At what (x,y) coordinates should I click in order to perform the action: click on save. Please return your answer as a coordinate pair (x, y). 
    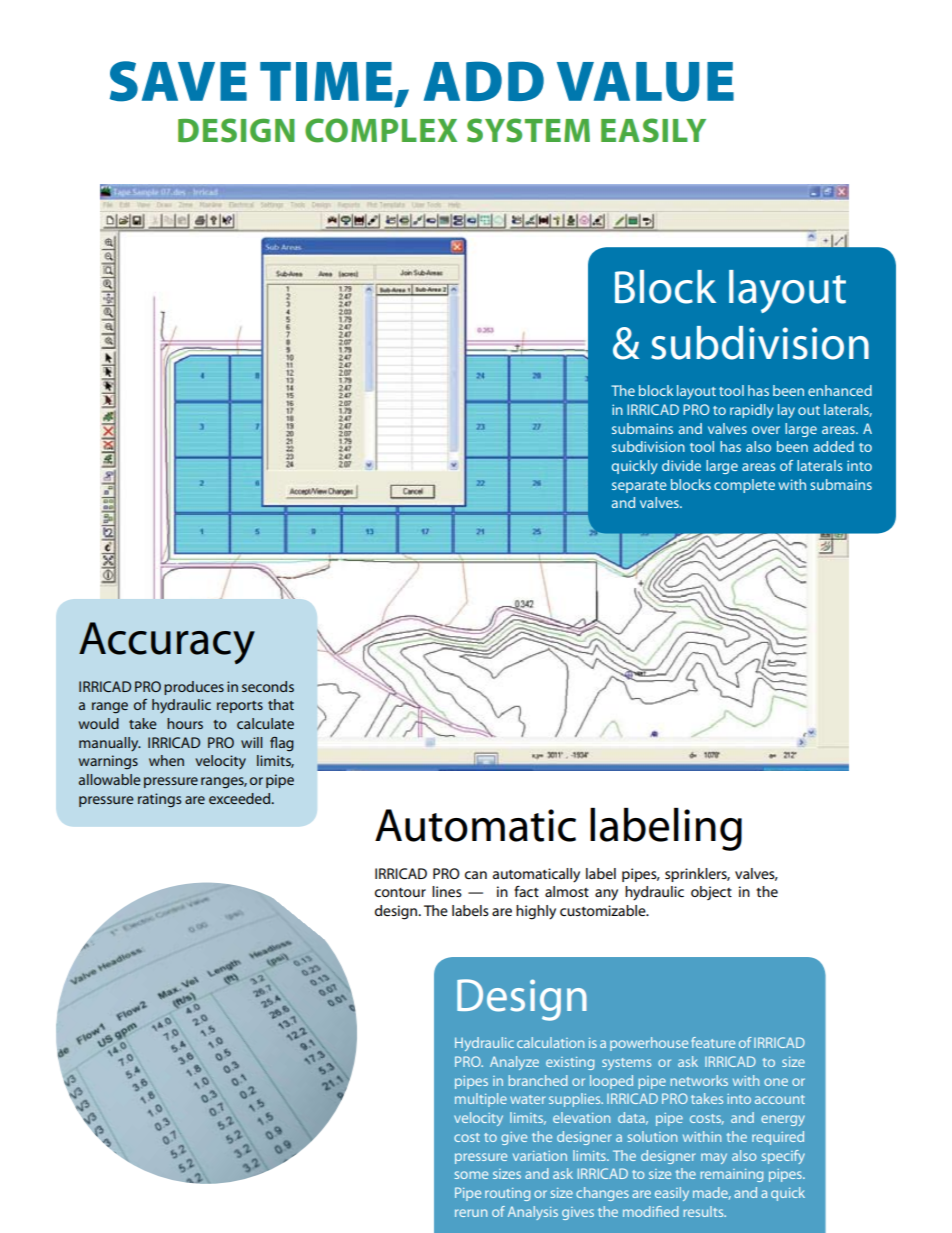
    Looking at the image, I should click on (178, 81).
